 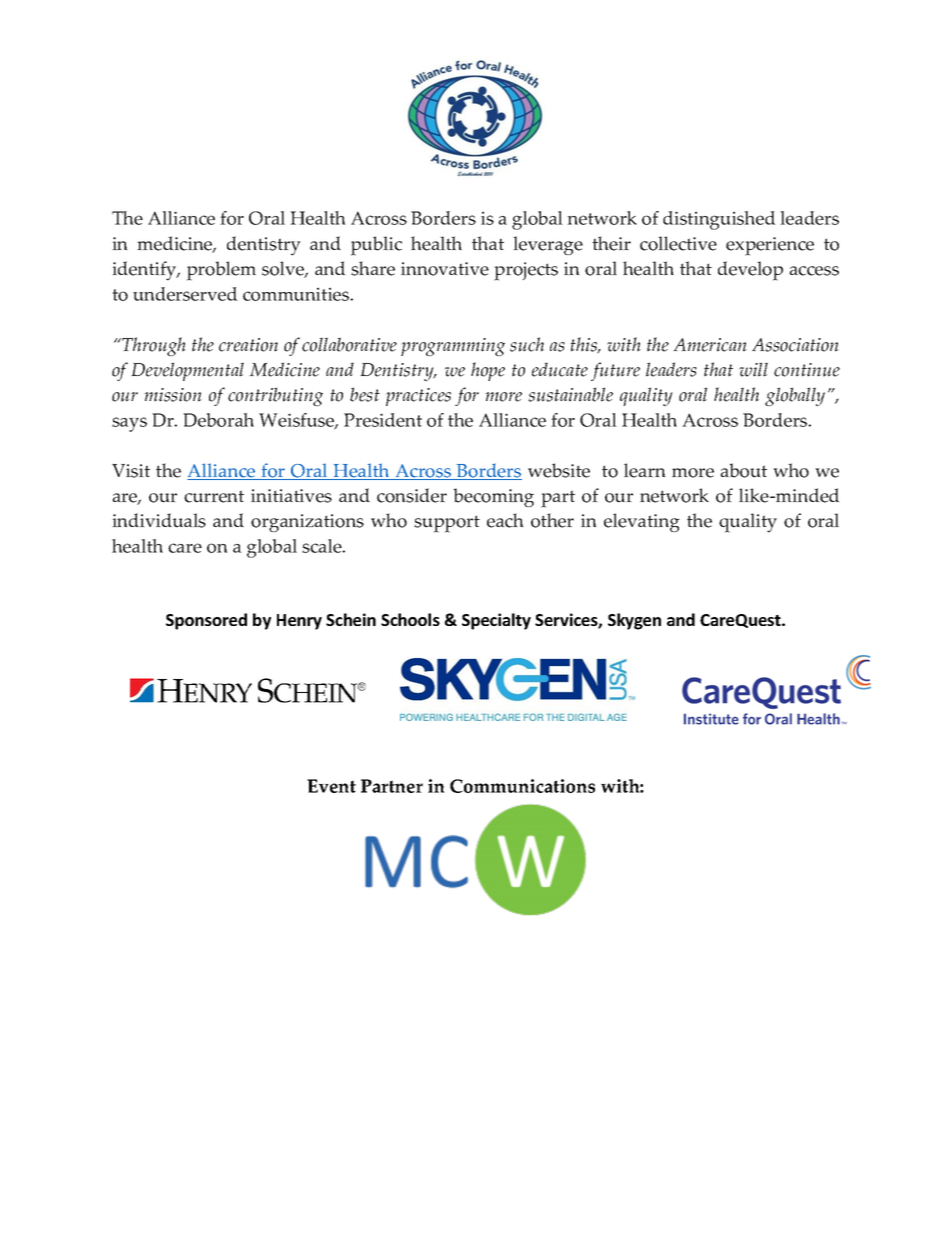 I want to click on distinguished, so click(x=719, y=220).
